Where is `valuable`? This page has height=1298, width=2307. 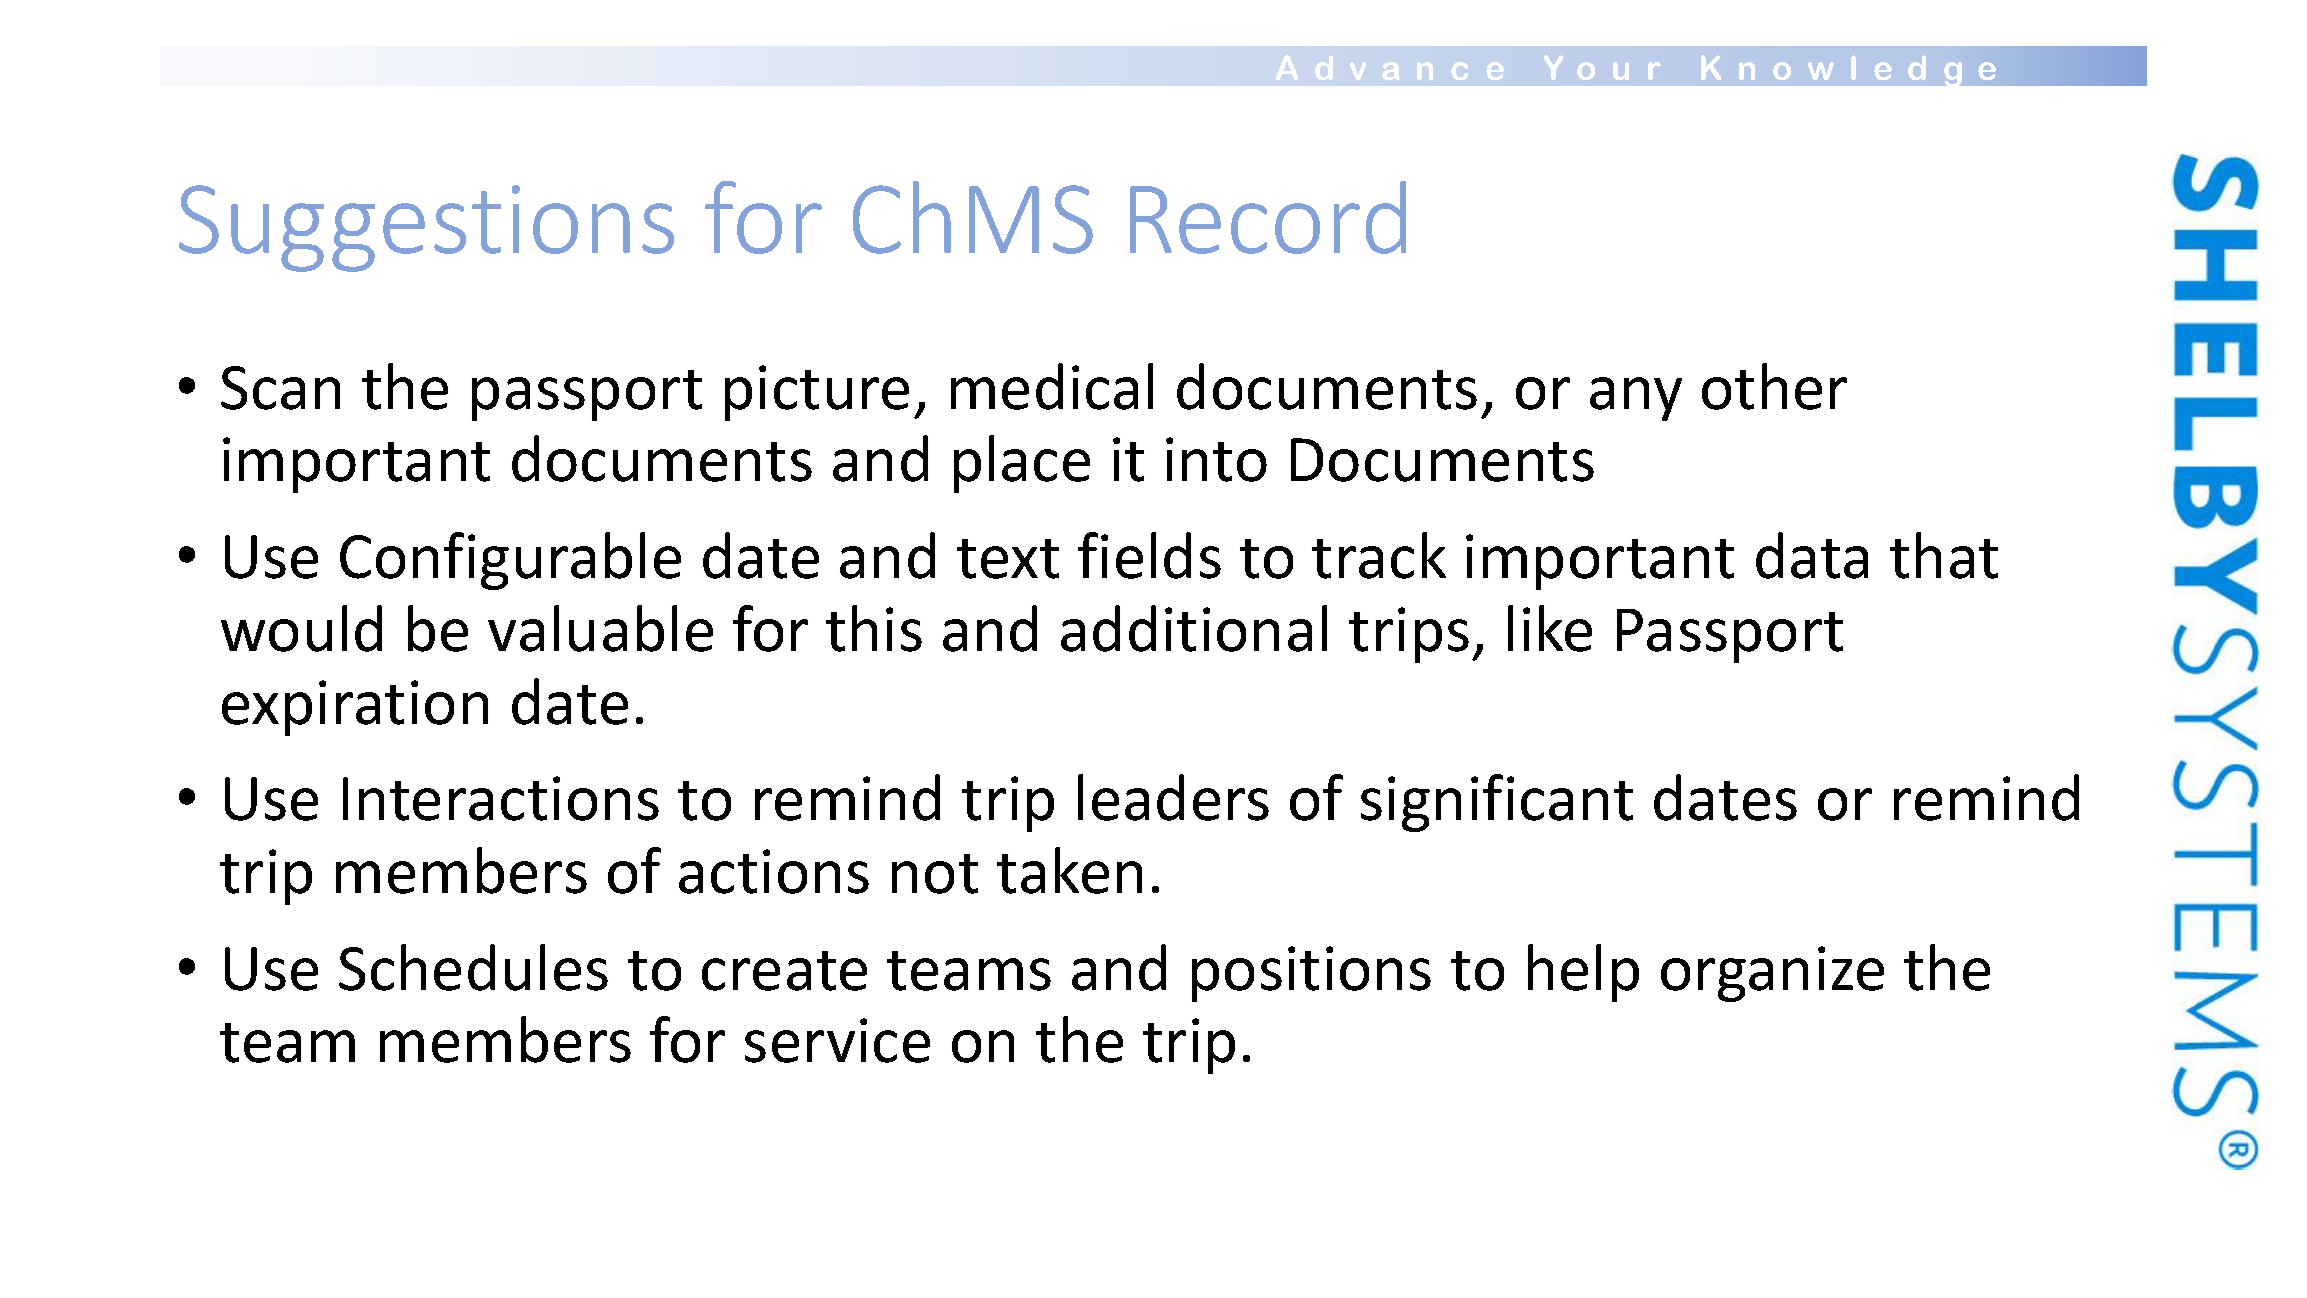
valuable is located at coordinates (600, 628).
